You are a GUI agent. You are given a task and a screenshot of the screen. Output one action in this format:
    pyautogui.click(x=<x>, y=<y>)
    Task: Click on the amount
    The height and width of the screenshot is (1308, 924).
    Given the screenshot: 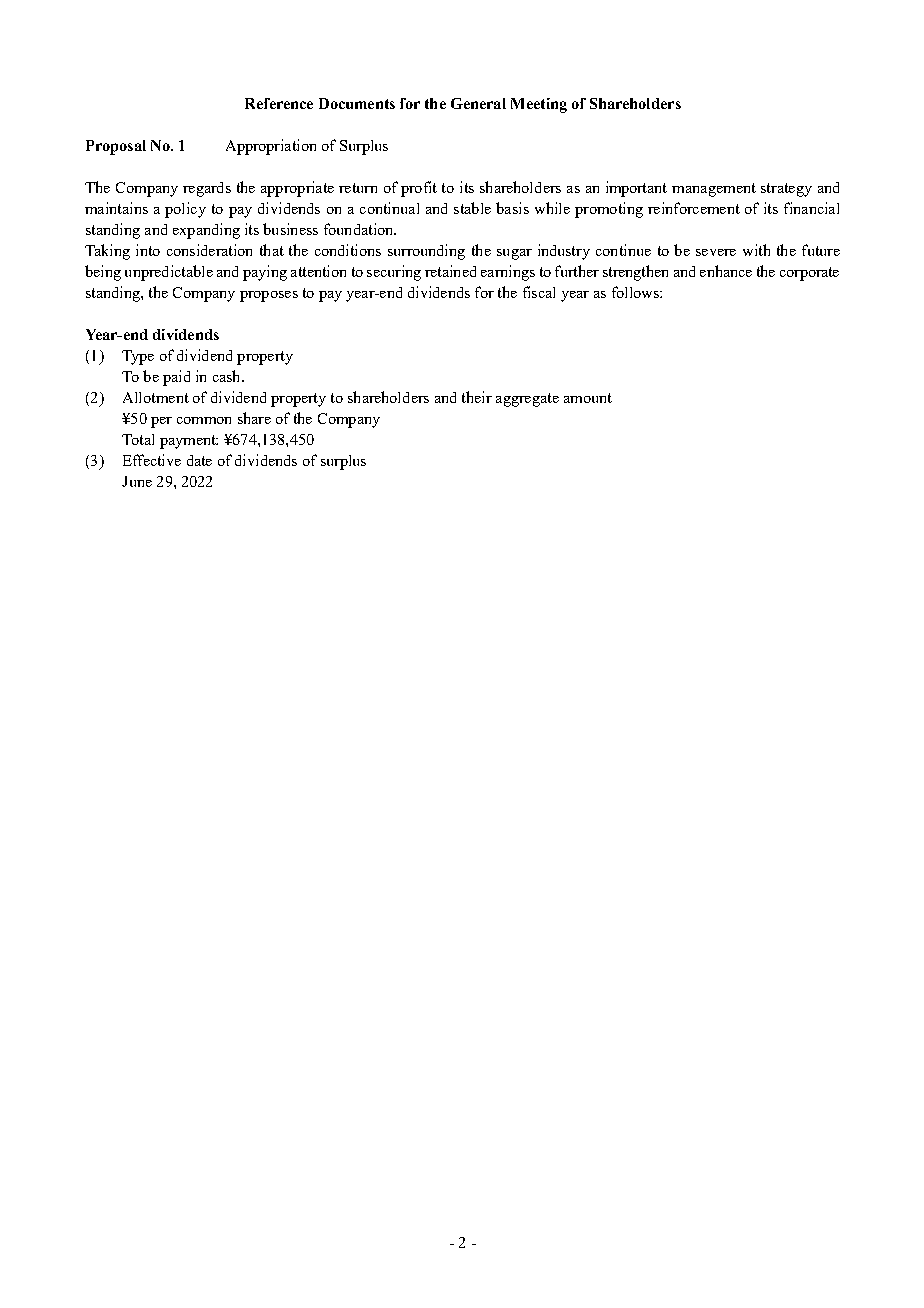 What is the action you would take?
    pyautogui.click(x=588, y=398)
